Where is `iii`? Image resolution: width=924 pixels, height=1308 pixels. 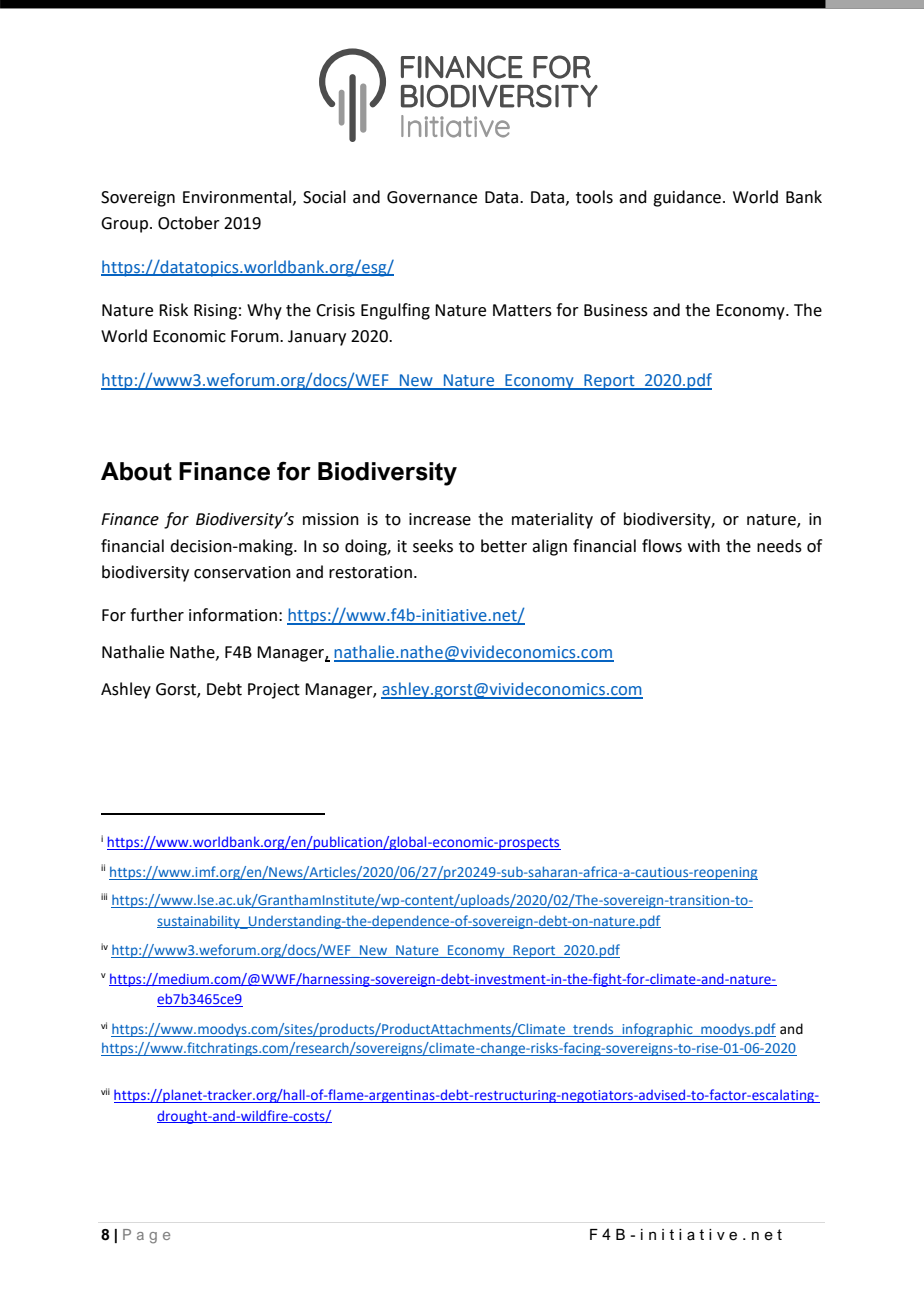
iii is located at coordinates (104, 896).
